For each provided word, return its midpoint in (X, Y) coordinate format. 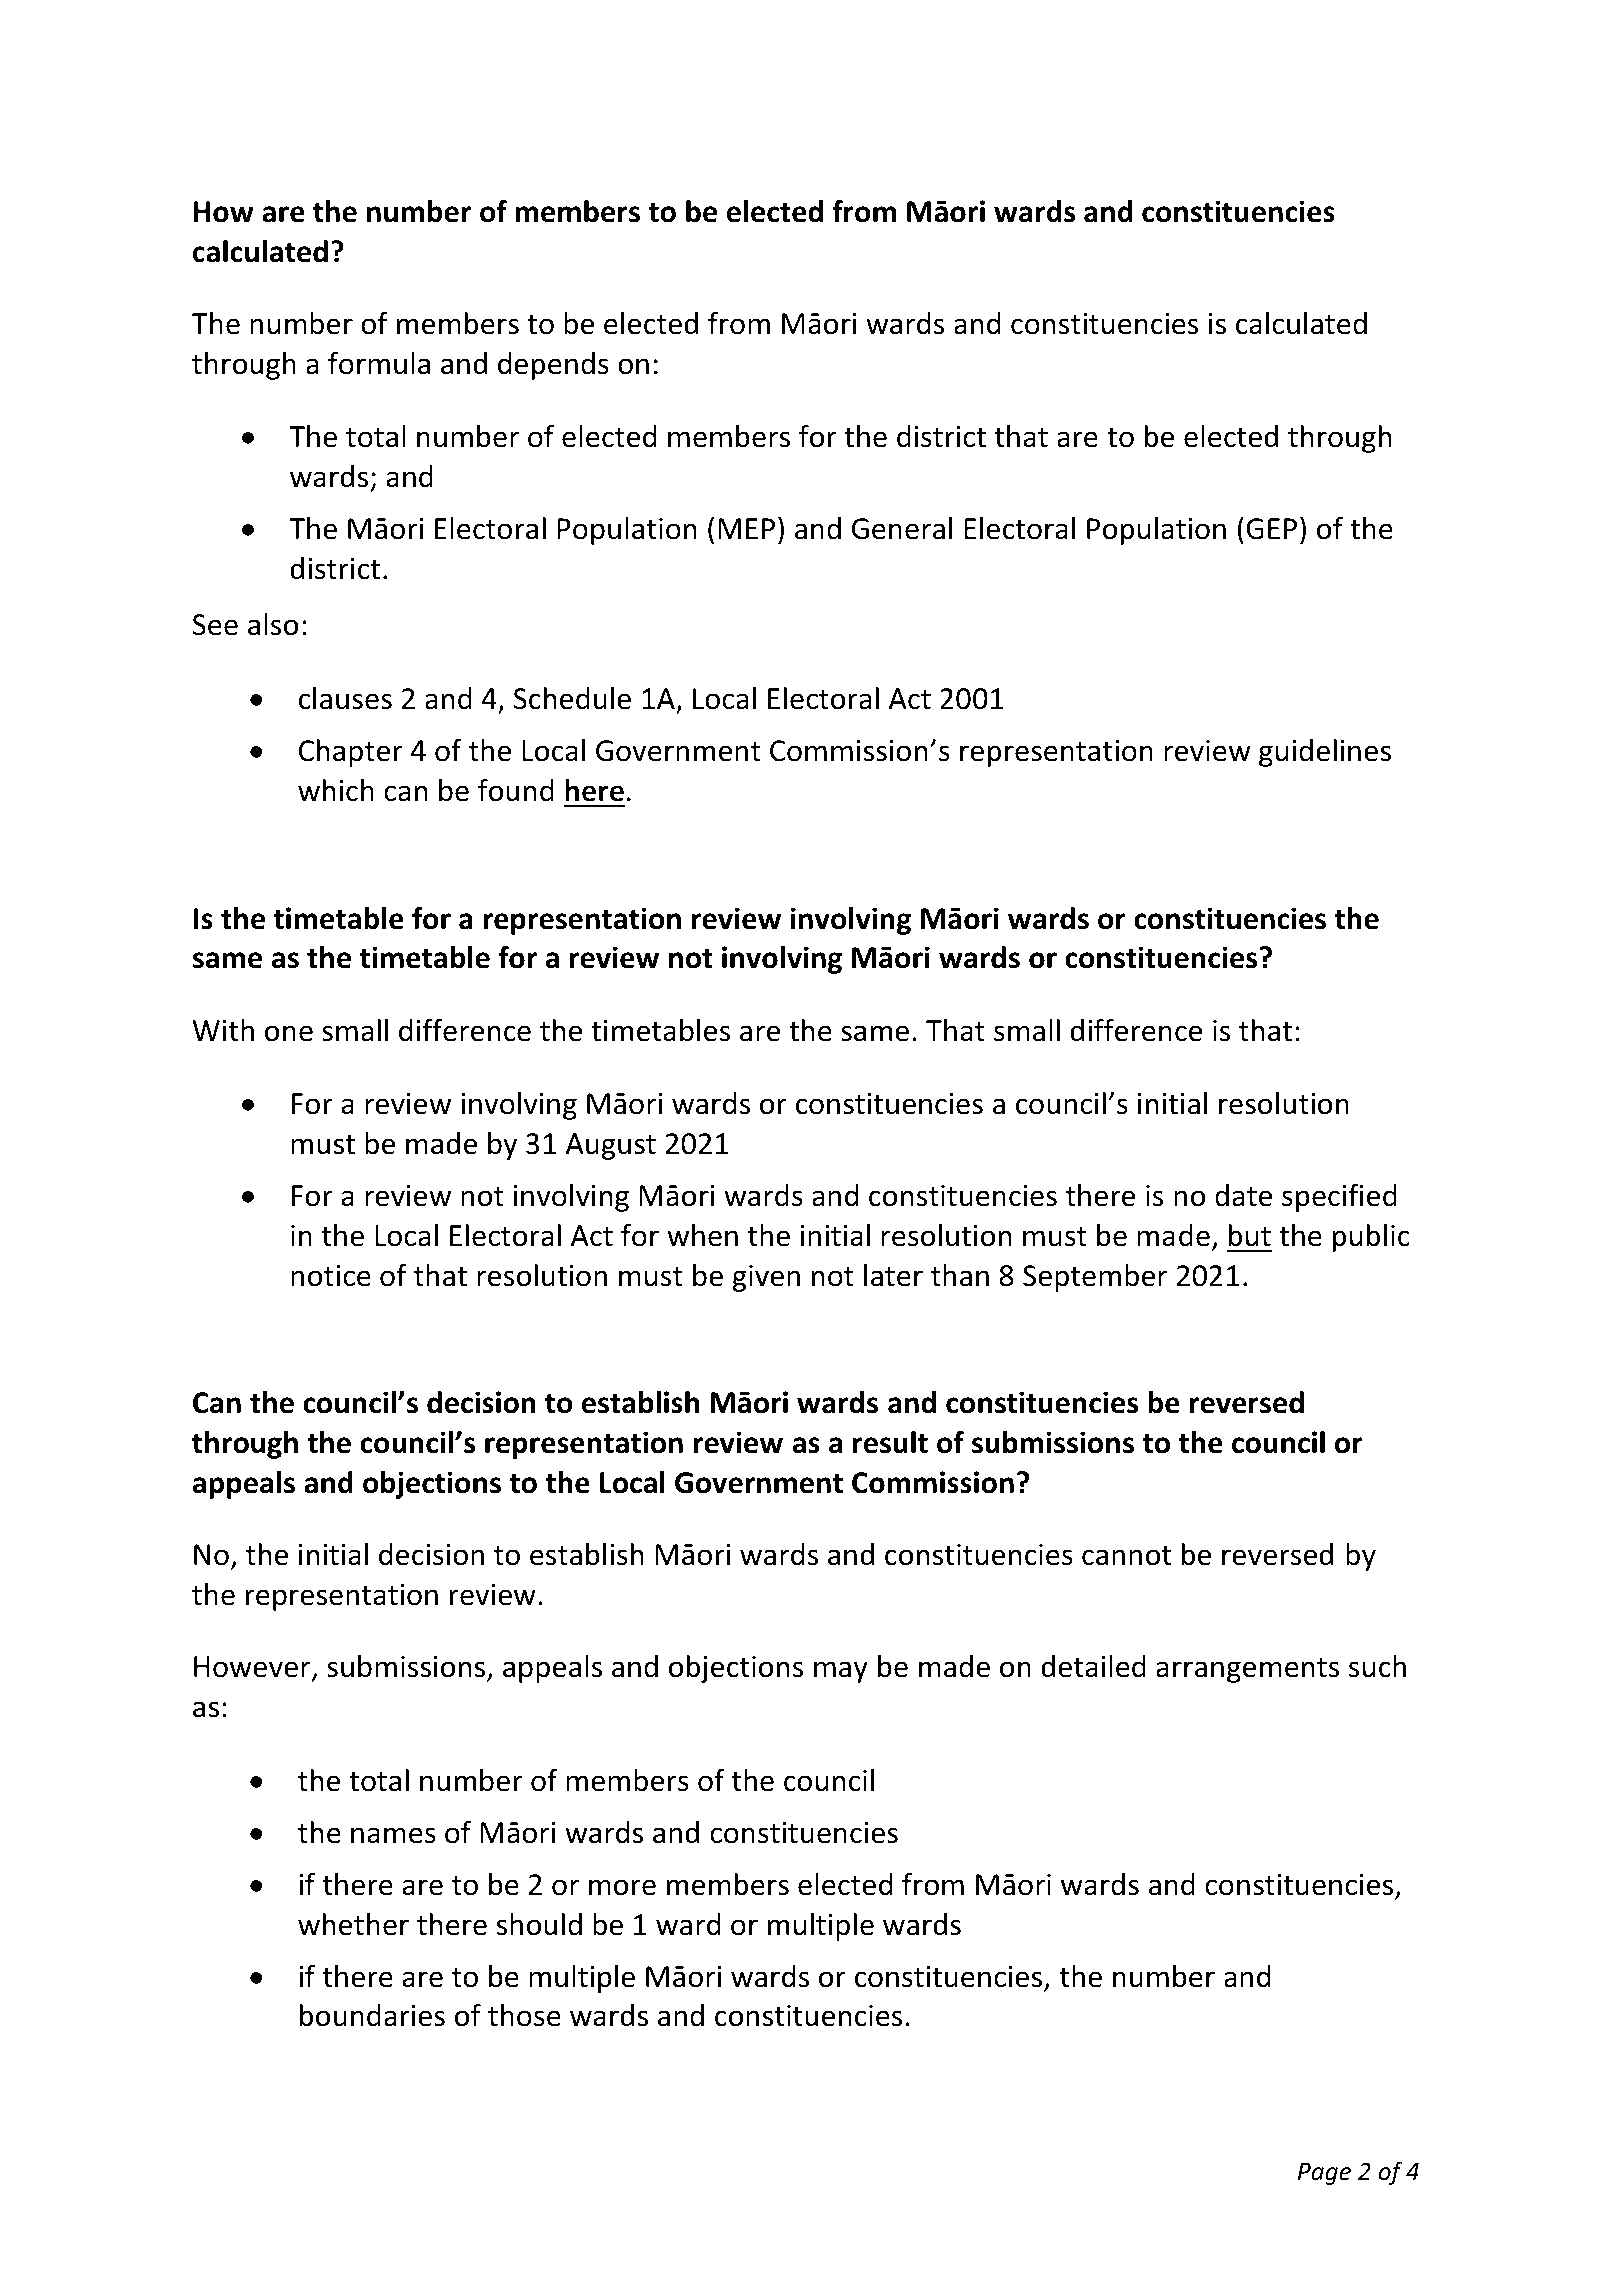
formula (379, 363)
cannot (1126, 1556)
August (611, 1146)
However (253, 1668)
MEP (746, 528)
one (289, 1033)
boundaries (372, 2015)
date (1243, 1195)
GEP (1271, 529)
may (841, 1672)
